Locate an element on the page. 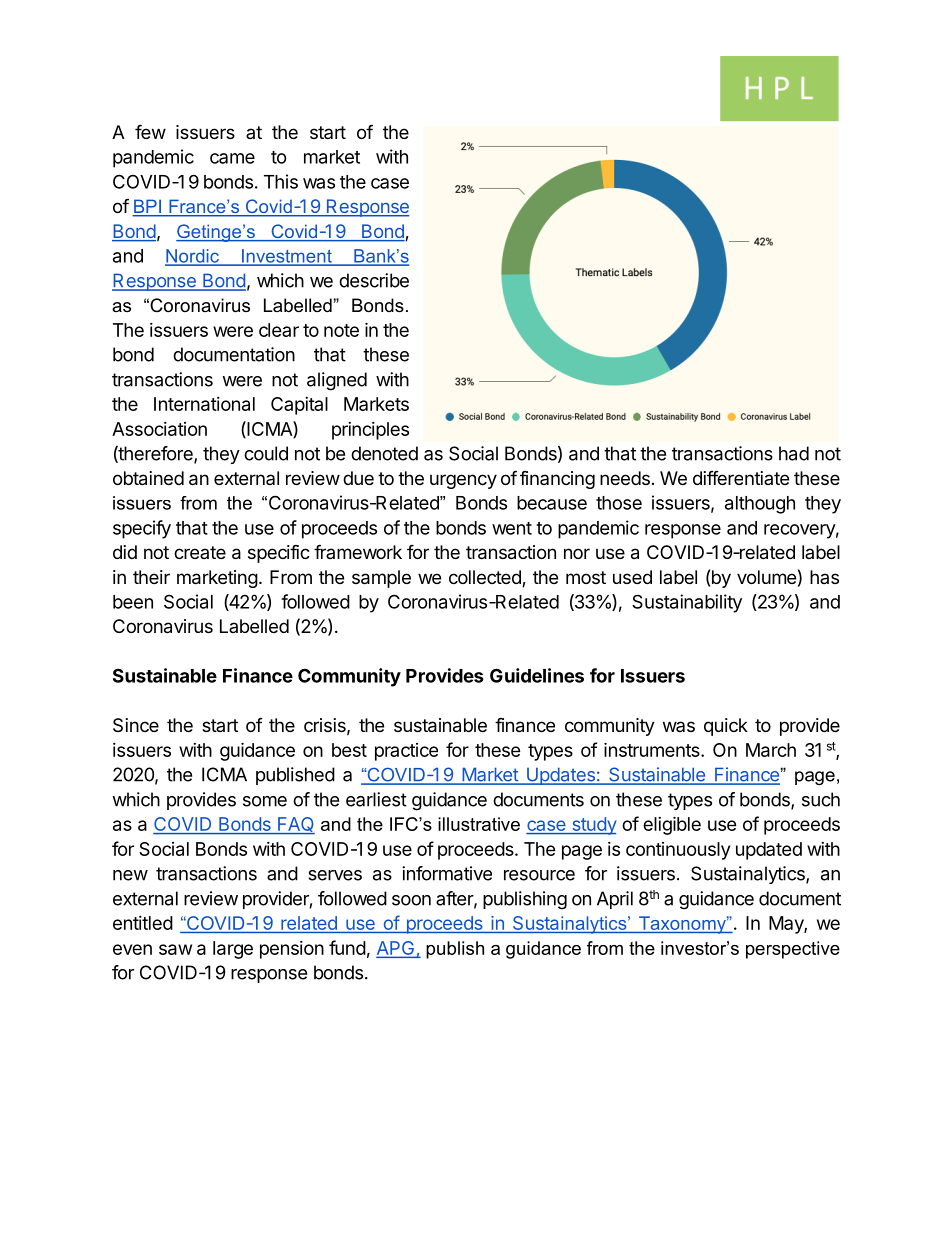 The width and height of the image is (952, 1233). large is located at coordinates (233, 950).
